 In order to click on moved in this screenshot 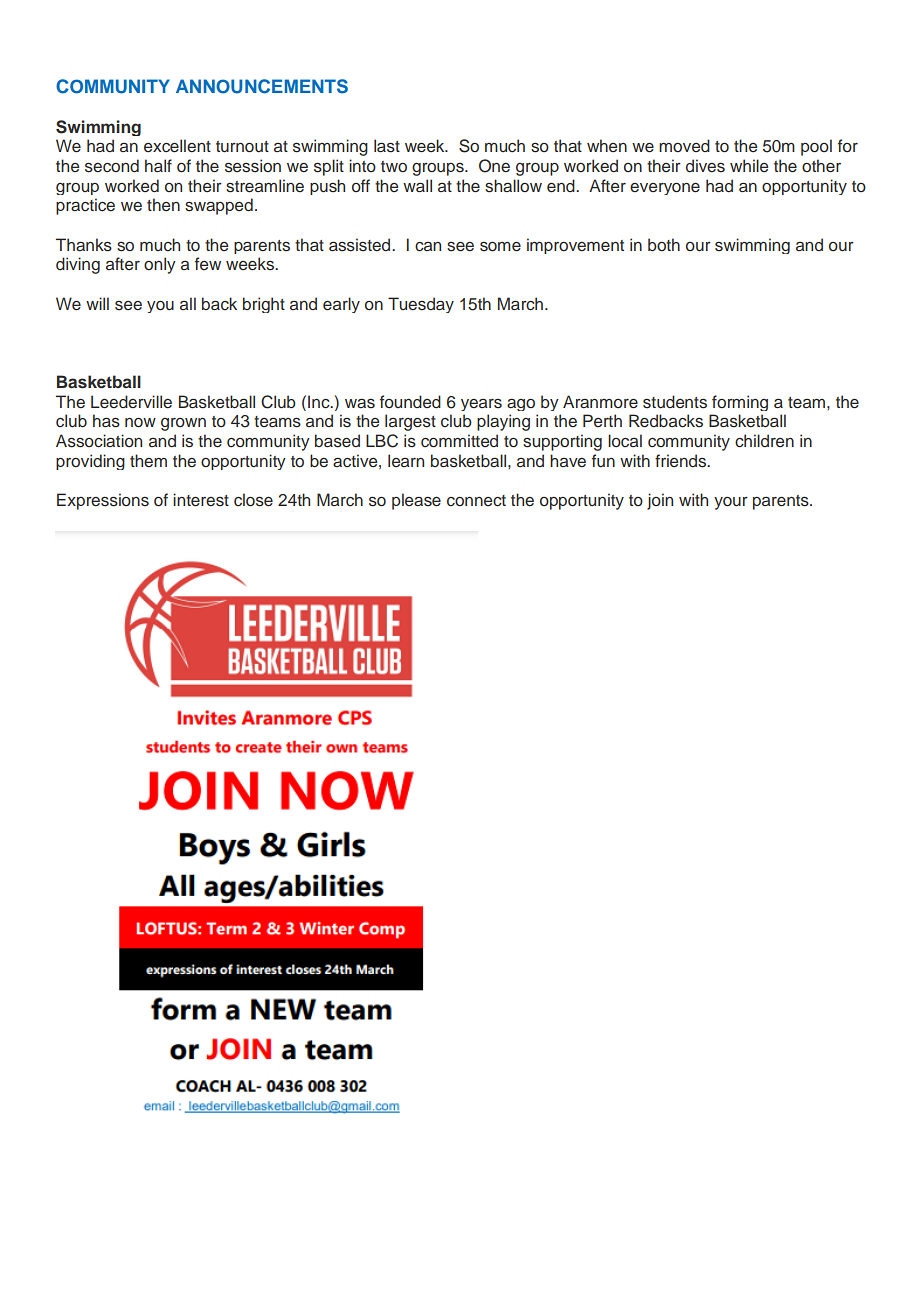, I will do `click(684, 145)`.
